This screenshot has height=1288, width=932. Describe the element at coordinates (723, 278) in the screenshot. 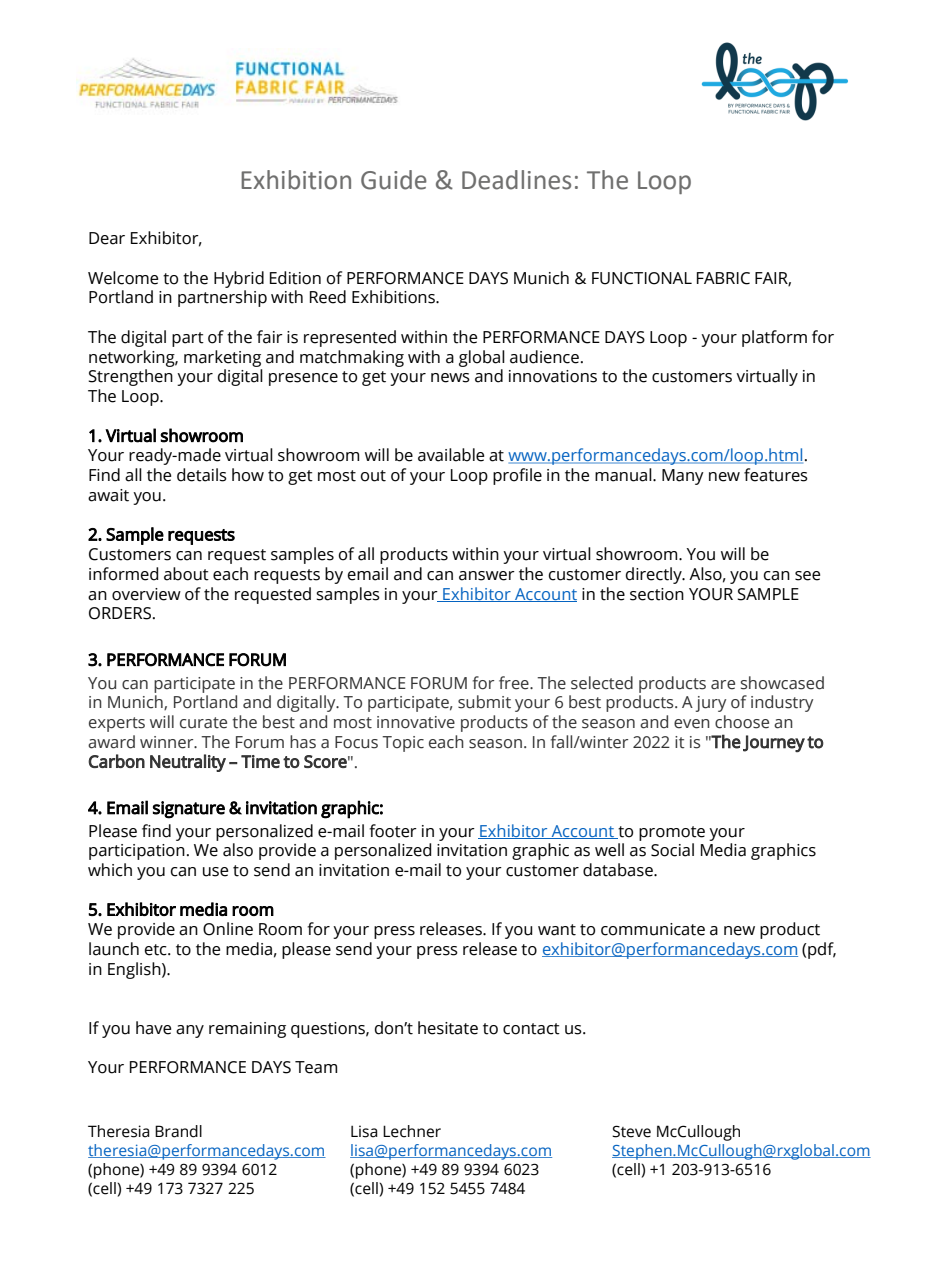

I see `FABRIC` at that location.
